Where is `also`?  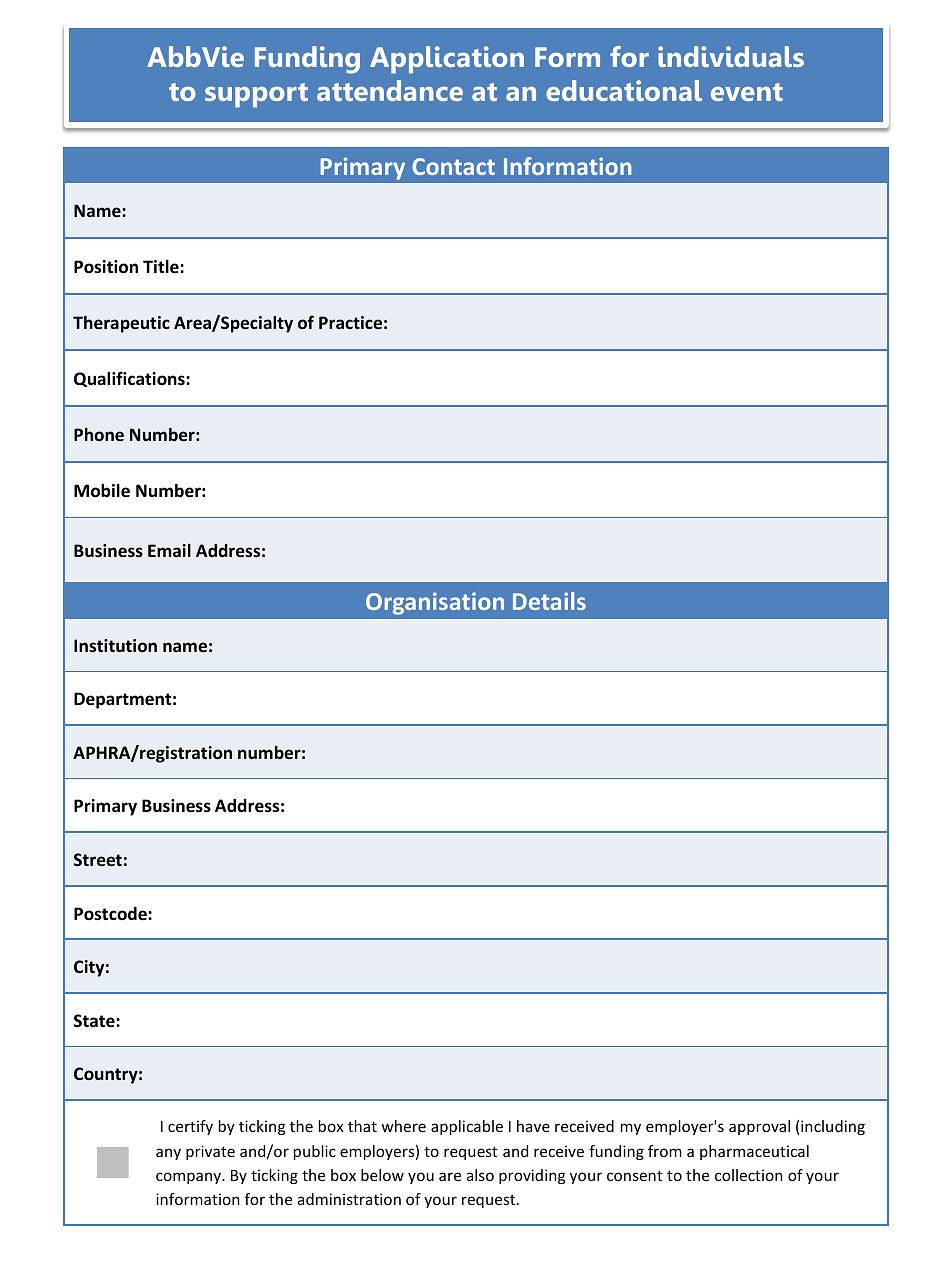
also is located at coordinates (480, 1175).
